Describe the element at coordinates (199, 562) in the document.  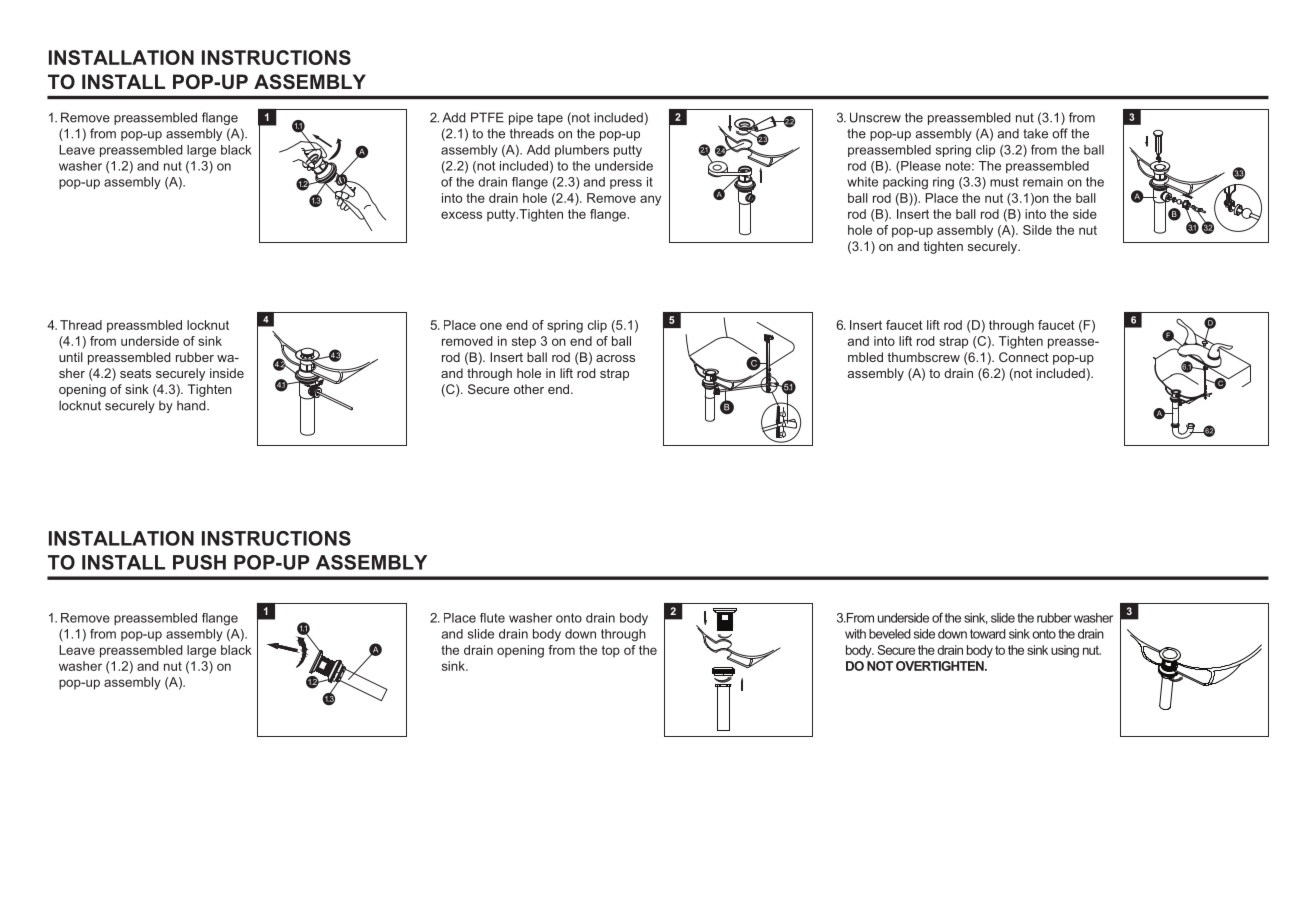
I see `PUSH` at that location.
